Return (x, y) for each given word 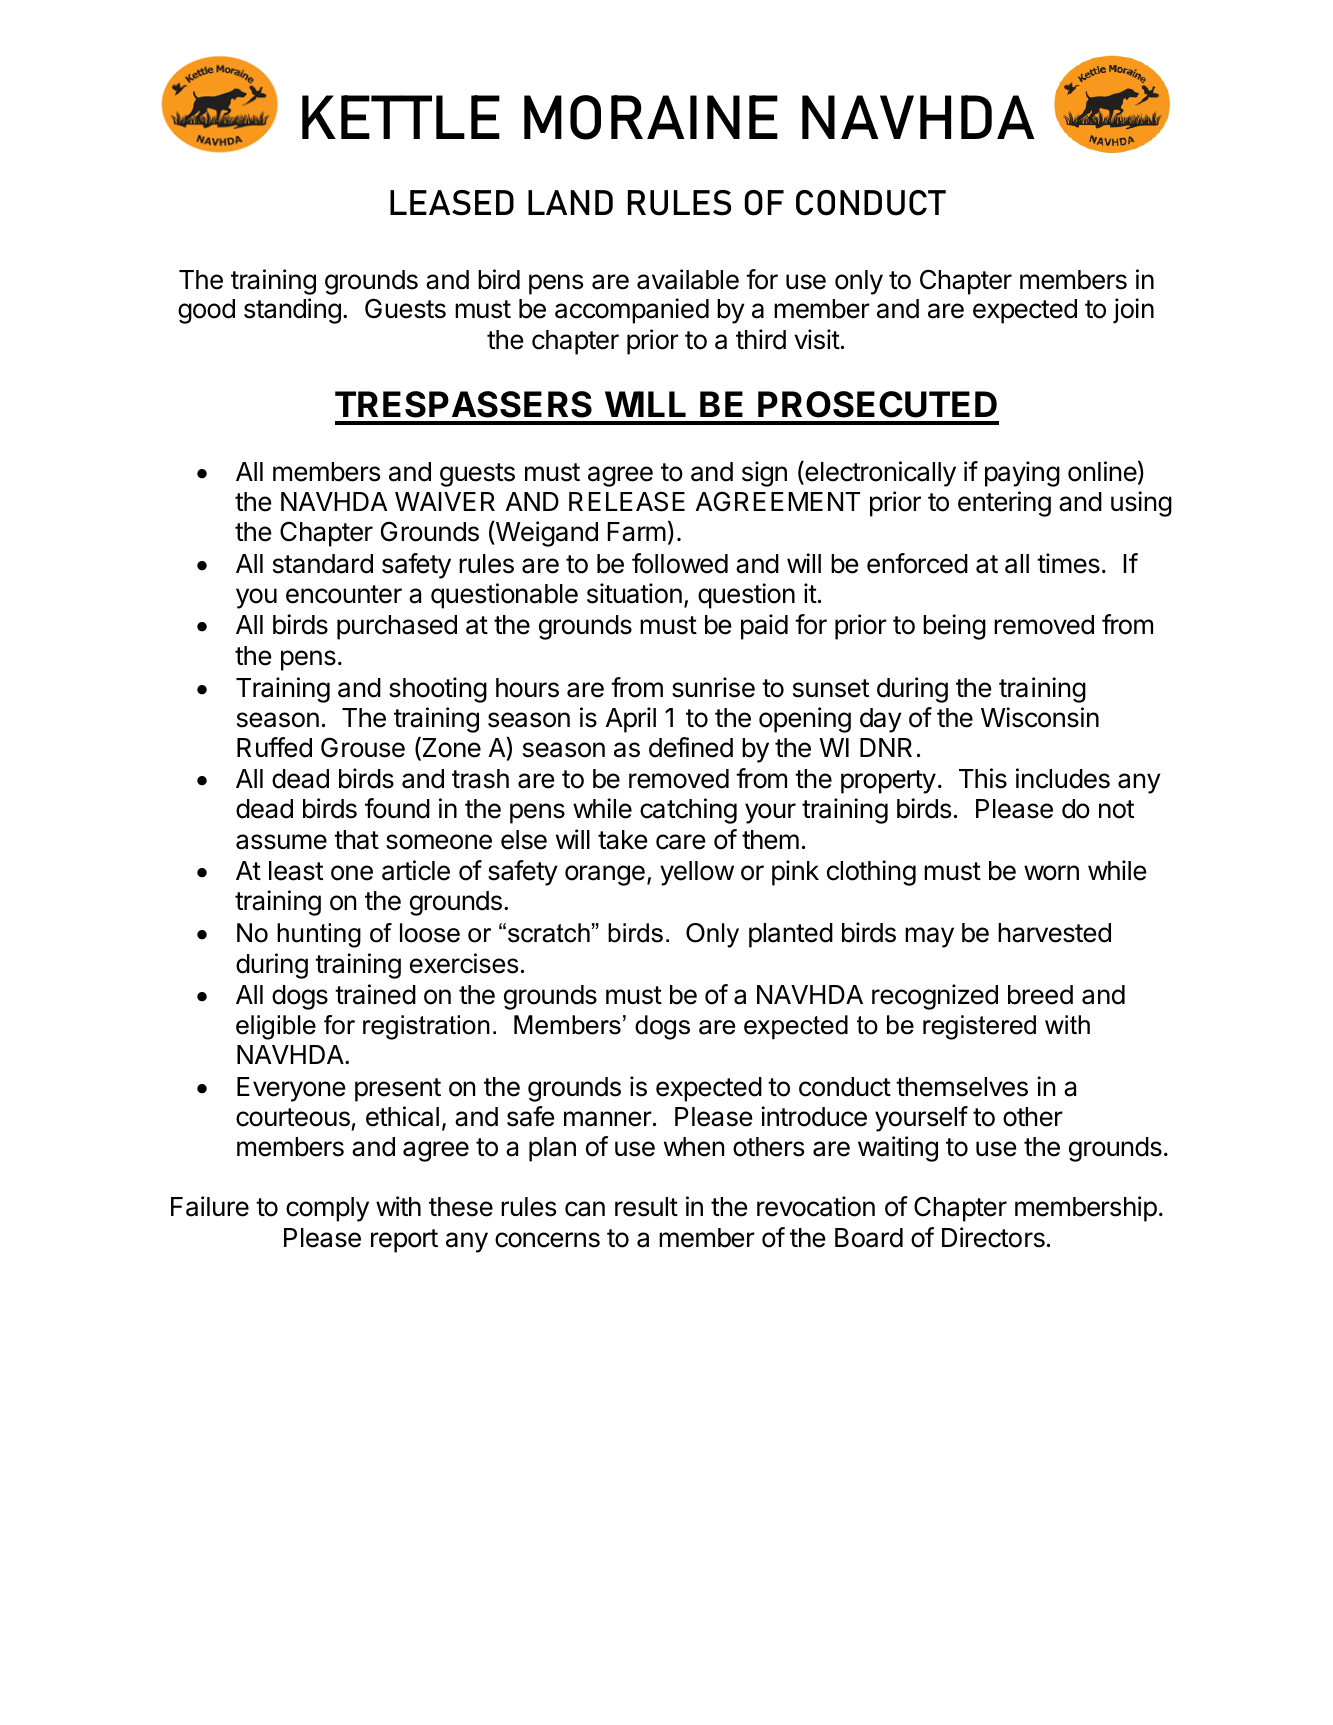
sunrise (713, 687)
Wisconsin (1040, 717)
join (1133, 311)
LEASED (452, 203)
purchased (397, 627)
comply (327, 1209)
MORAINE (651, 117)
